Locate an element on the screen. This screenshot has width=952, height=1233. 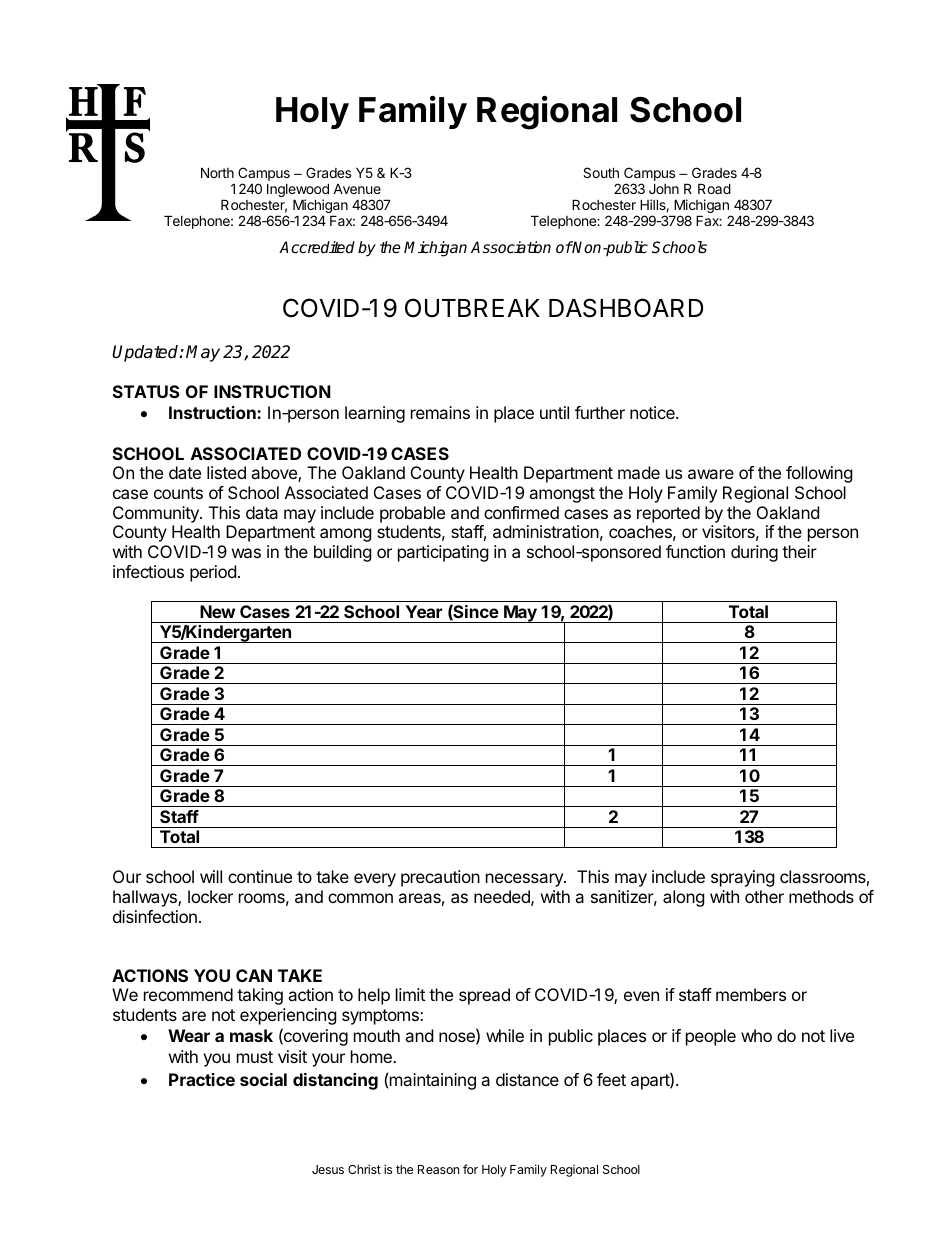
Practice is located at coordinates (202, 1079).
